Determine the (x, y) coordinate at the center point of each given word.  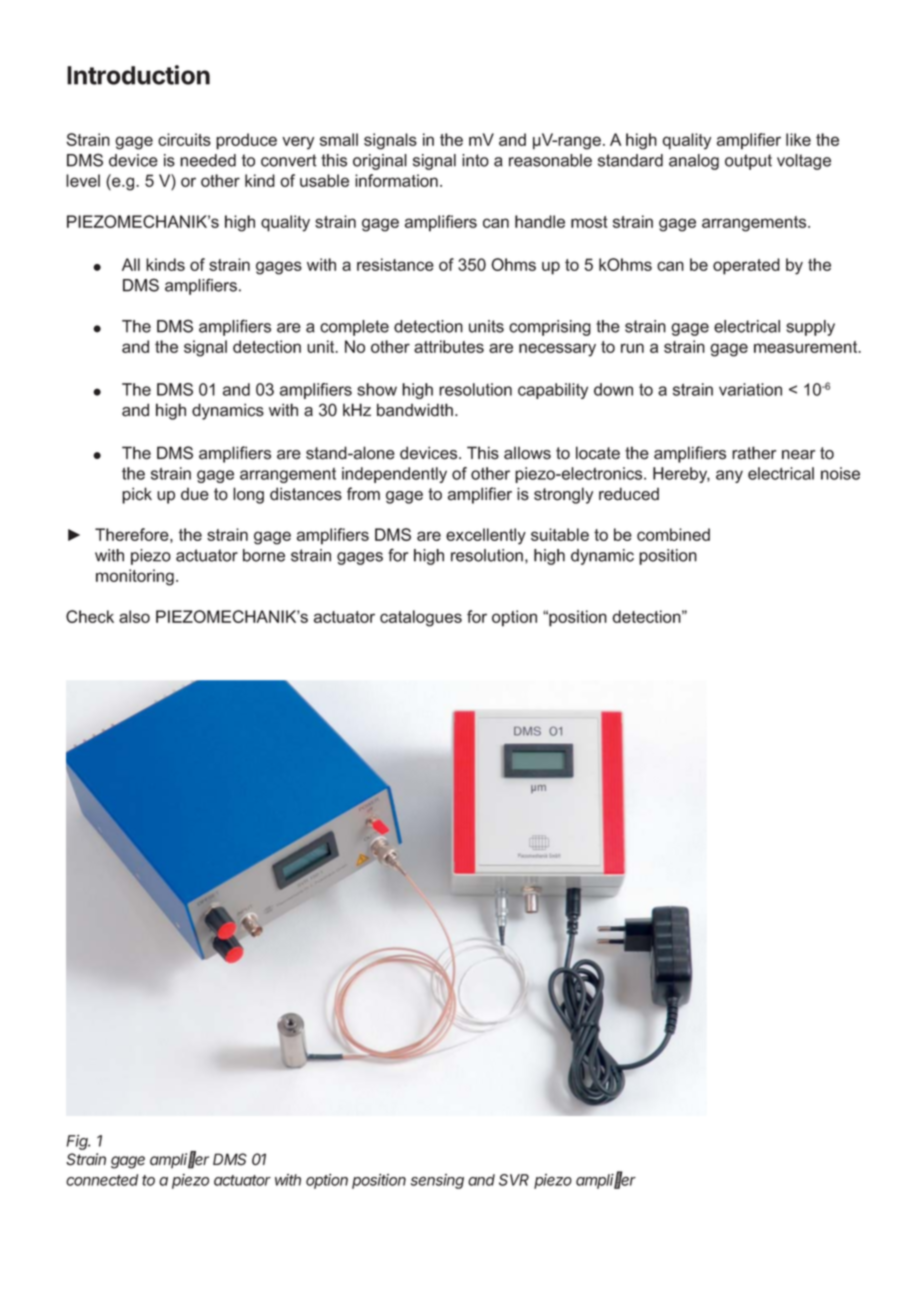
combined (673, 534)
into (475, 160)
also (134, 616)
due (195, 494)
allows (527, 453)
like (798, 139)
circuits (184, 139)
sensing (437, 1181)
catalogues (421, 618)
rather (754, 453)
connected (102, 1180)
